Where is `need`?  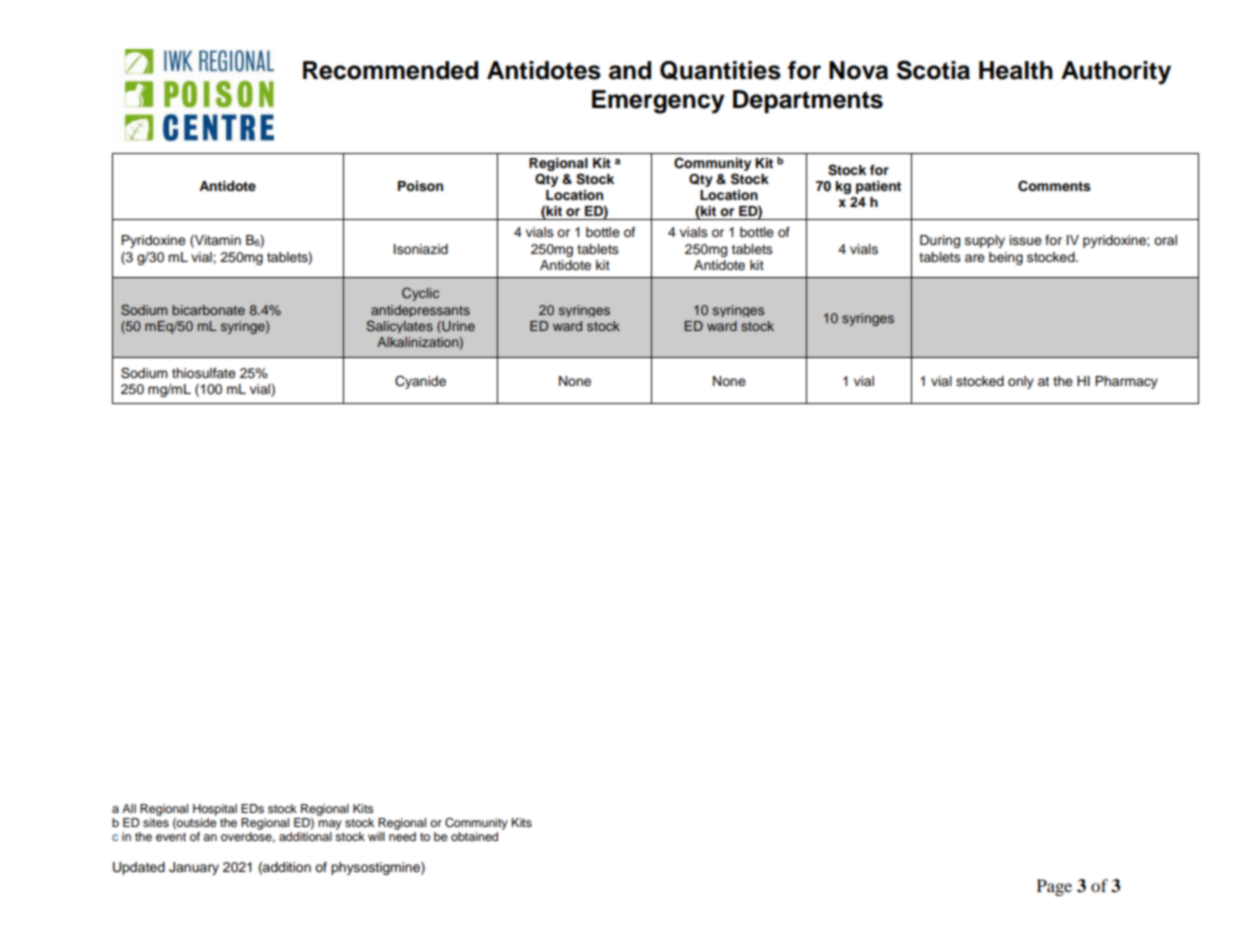 need is located at coordinates (402, 836).
